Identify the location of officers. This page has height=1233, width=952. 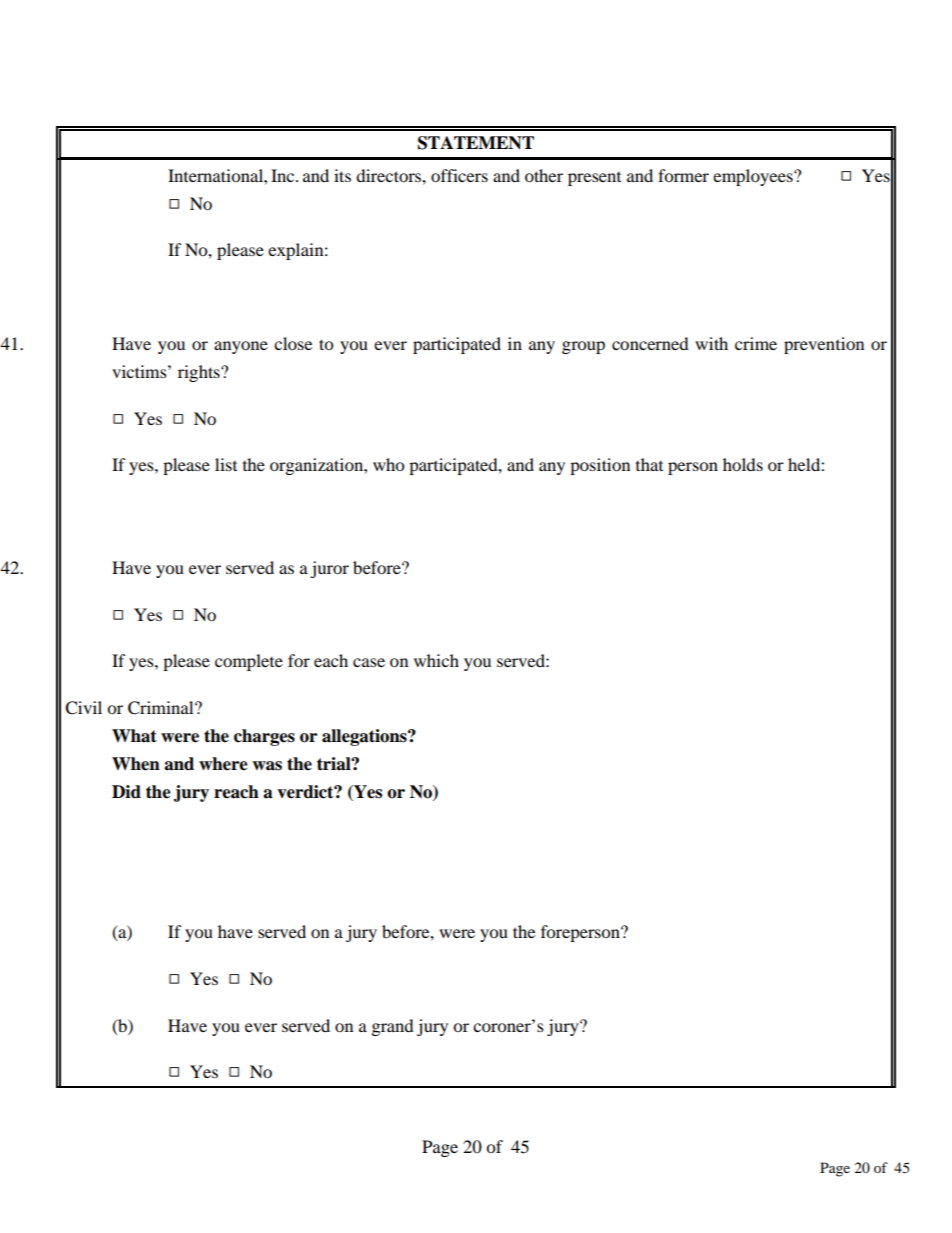
(459, 175).
